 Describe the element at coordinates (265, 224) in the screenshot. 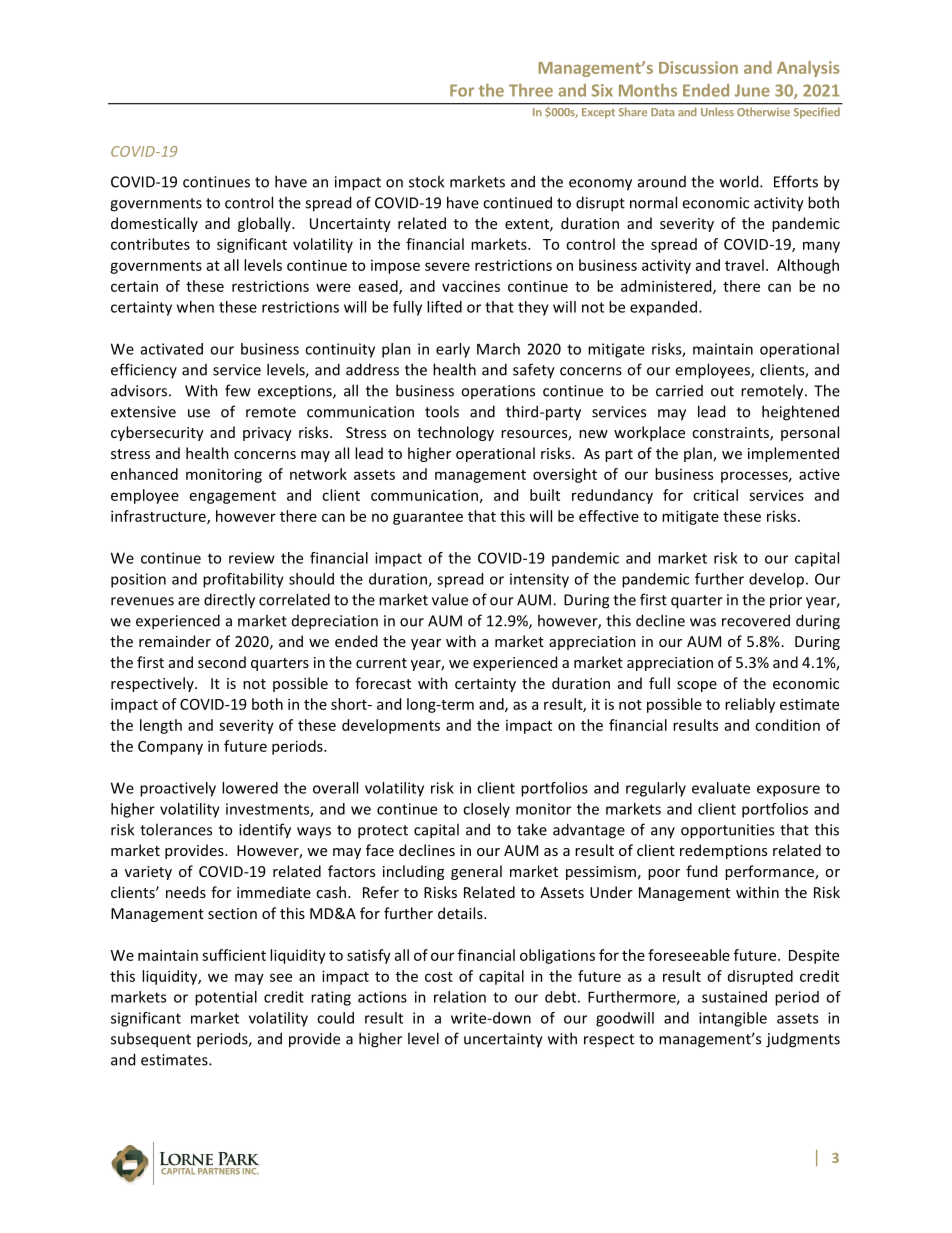

I see `globally` at that location.
